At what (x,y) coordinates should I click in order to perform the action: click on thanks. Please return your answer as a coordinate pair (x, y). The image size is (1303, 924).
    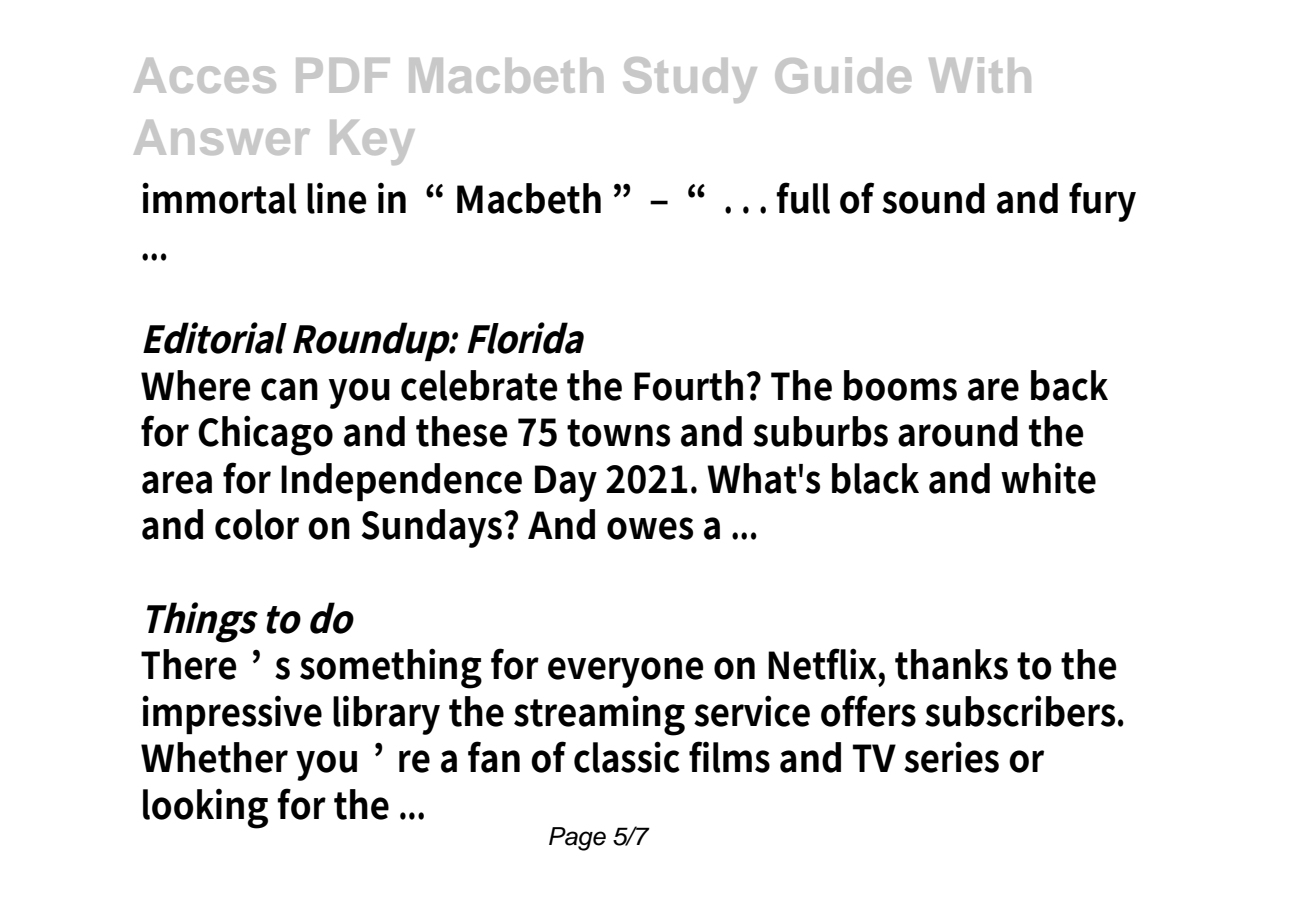
    Looking at the image, I should click on (951, 664).
